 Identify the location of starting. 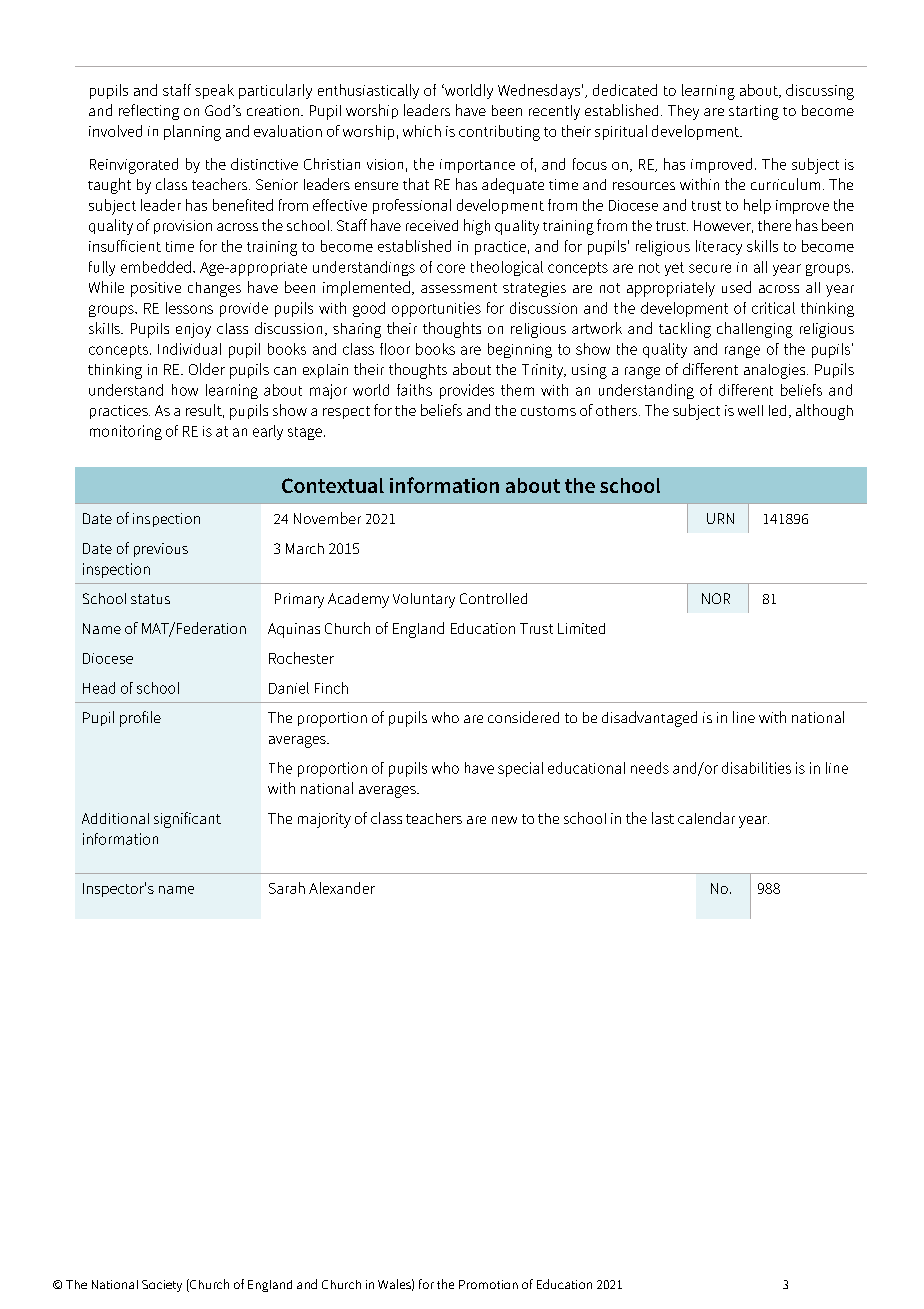
(754, 112).
